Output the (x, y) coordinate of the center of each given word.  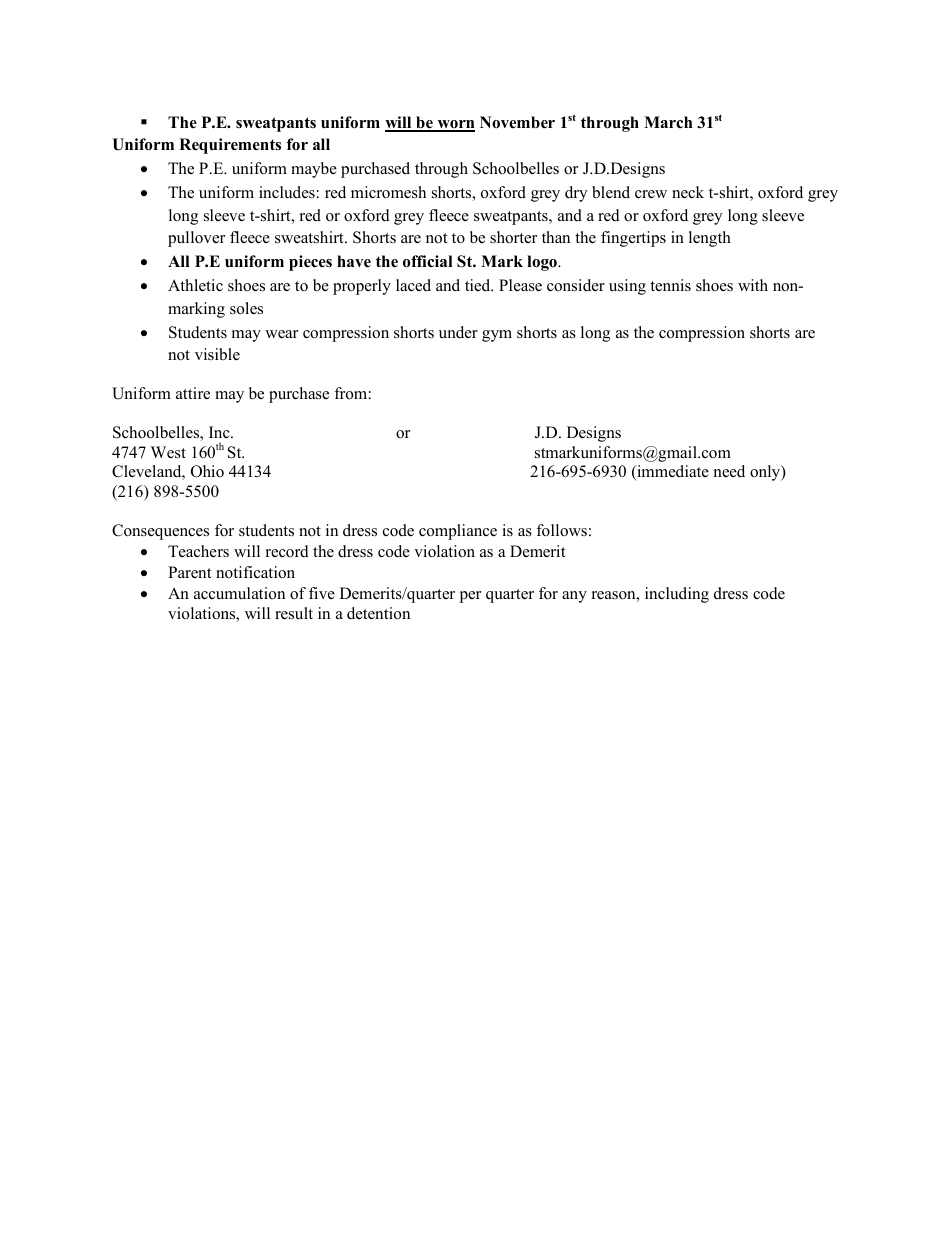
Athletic (195, 285)
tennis (670, 285)
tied (479, 285)
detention (378, 613)
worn (455, 125)
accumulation (239, 593)
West (168, 452)
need (729, 471)
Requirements (230, 146)
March (668, 122)
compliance (458, 532)
